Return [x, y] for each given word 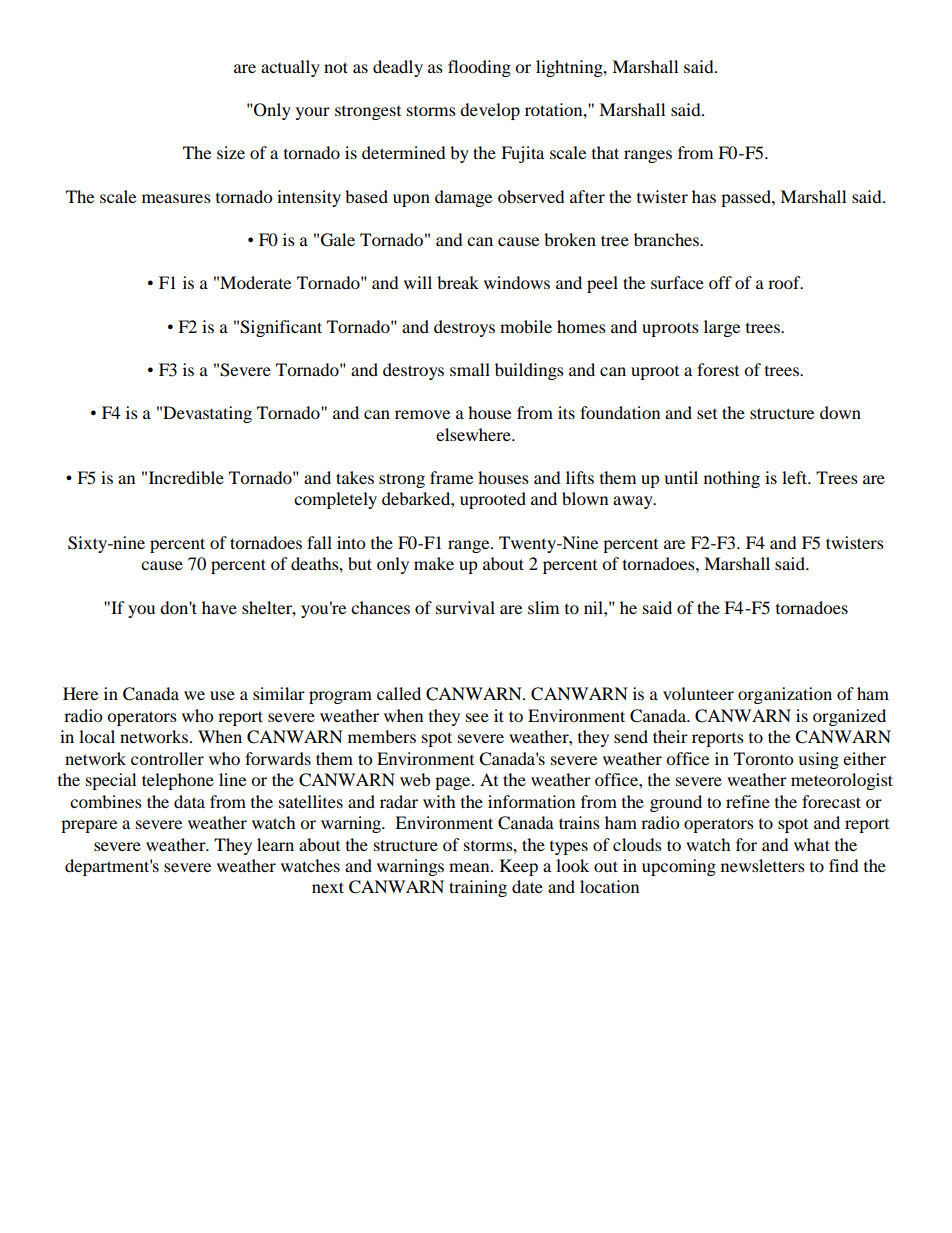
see [477, 717]
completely [335, 500]
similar [279, 693]
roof [785, 282]
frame [451, 477]
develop [490, 111]
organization [785, 695]
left [796, 477]
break [458, 282]
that [605, 152]
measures [176, 198]
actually [290, 68]
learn [275, 844]
